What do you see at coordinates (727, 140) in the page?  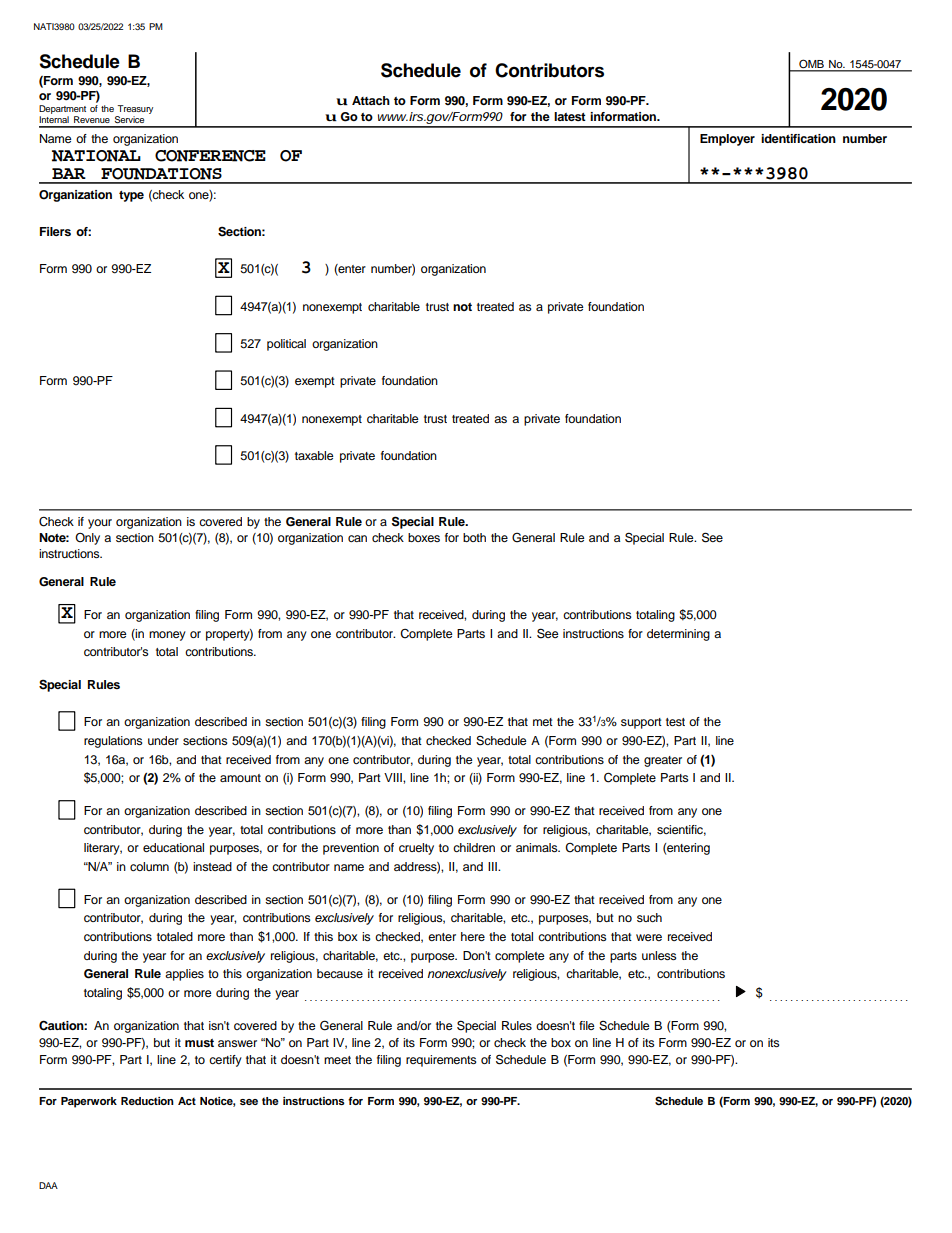 I see `Employer` at bounding box center [727, 140].
